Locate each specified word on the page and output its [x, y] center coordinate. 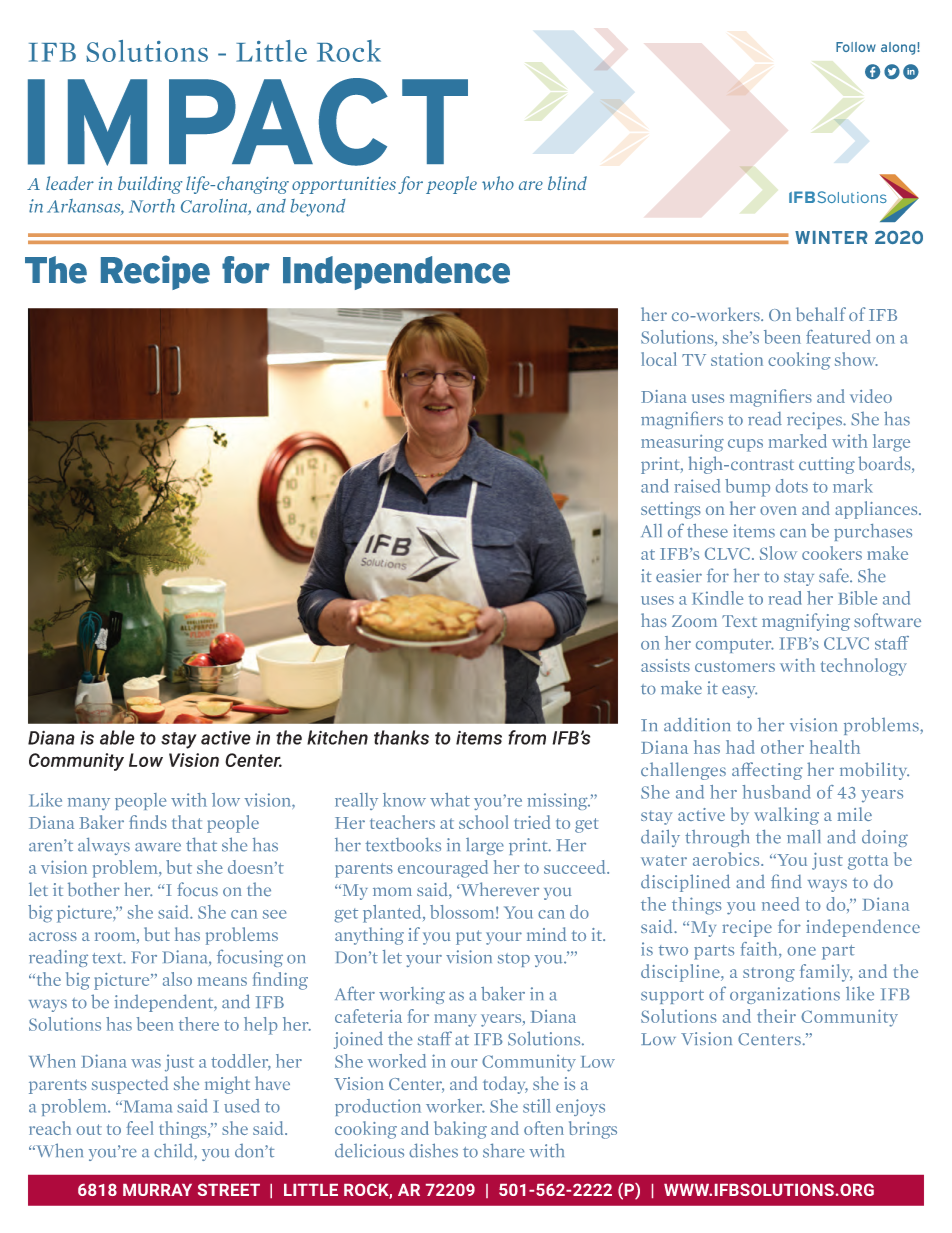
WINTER [831, 237]
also [177, 979]
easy [739, 691]
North [152, 206]
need [780, 904]
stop [514, 960]
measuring [682, 443]
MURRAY [157, 1190]
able [117, 737]
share [503, 1150]
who [498, 183]
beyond [317, 208]
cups [745, 445]
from [527, 737]
